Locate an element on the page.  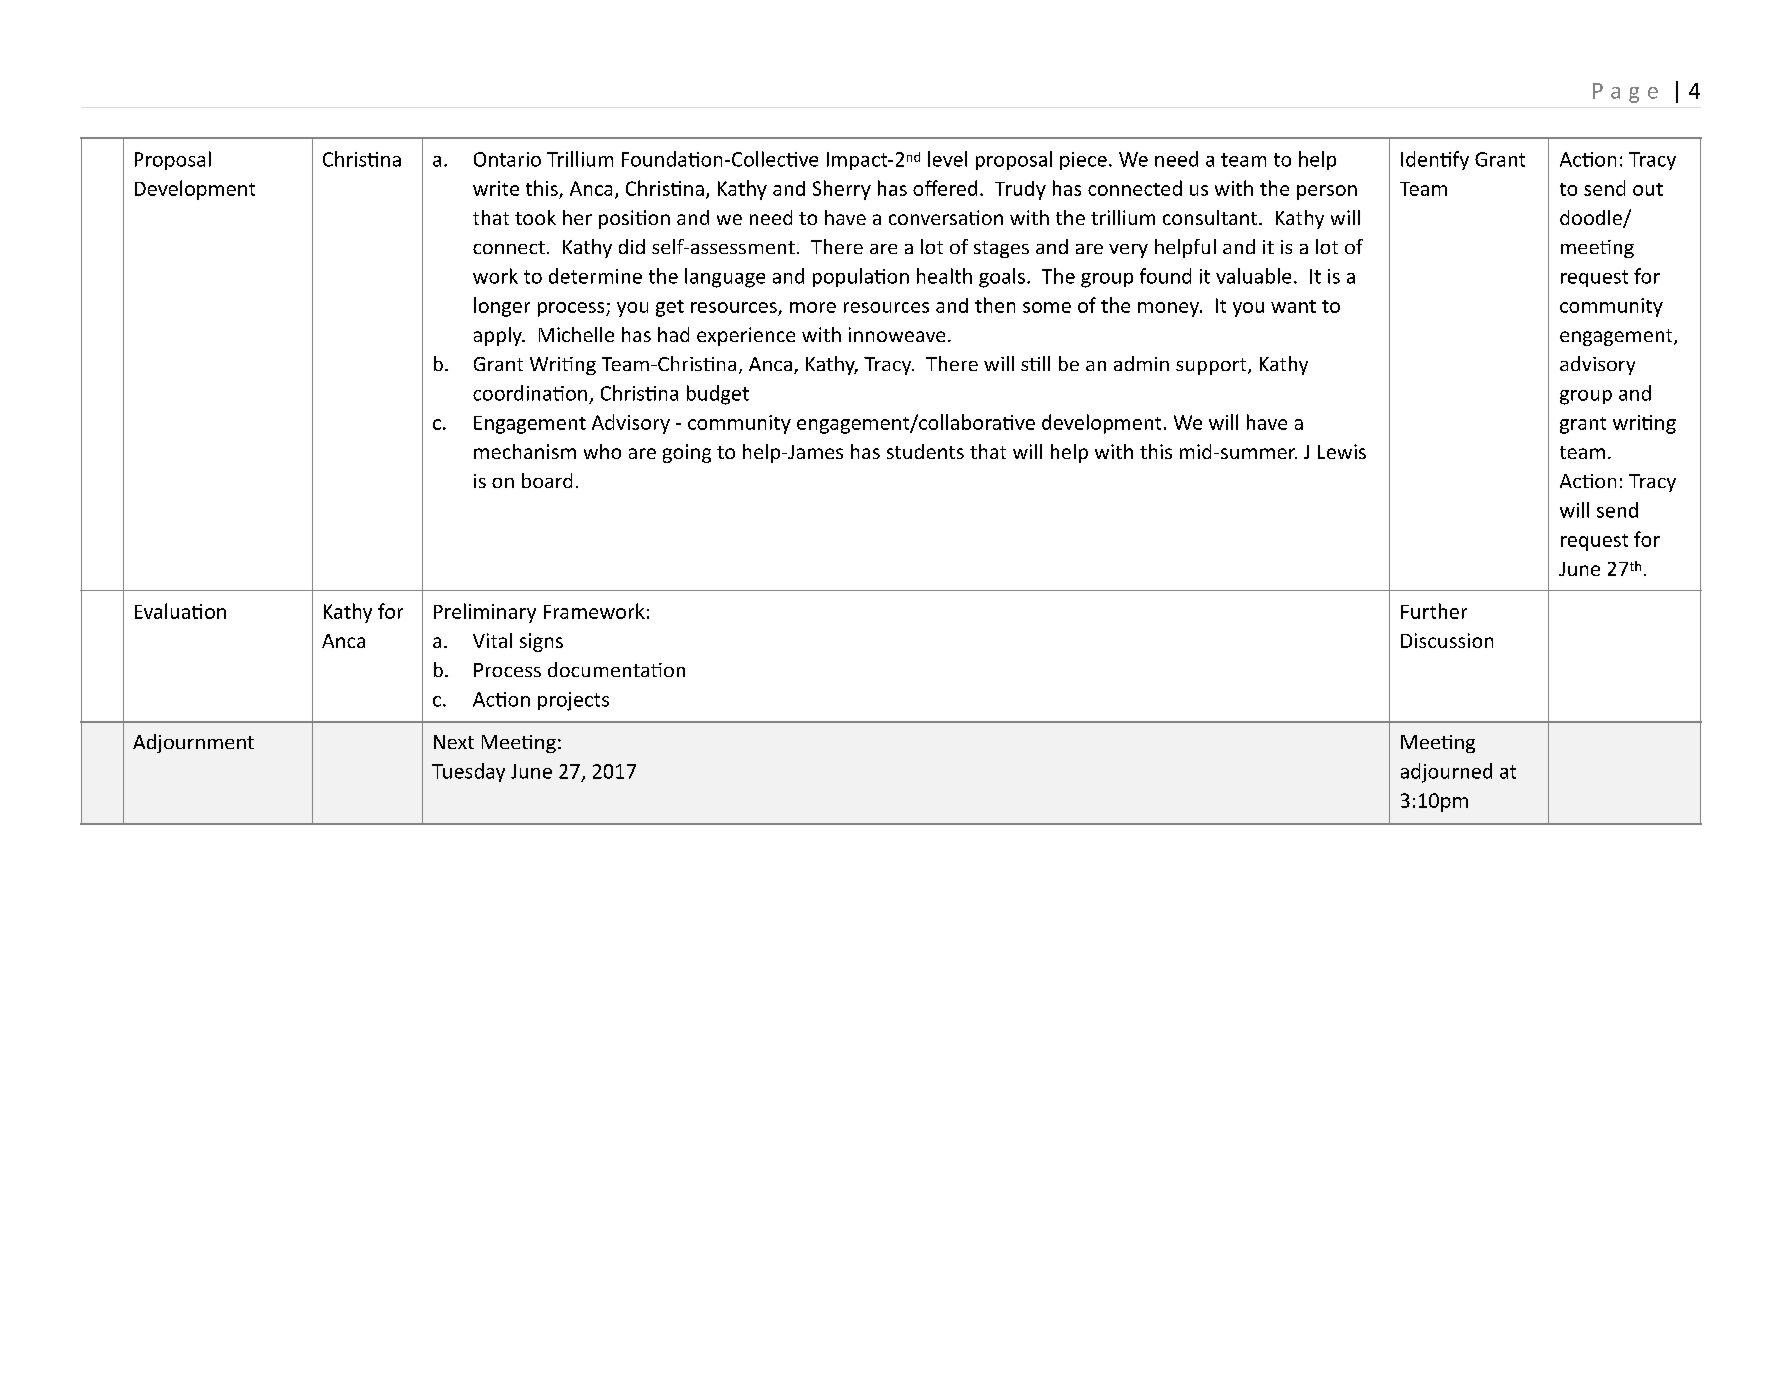
mechanism is located at coordinates (525, 451).
